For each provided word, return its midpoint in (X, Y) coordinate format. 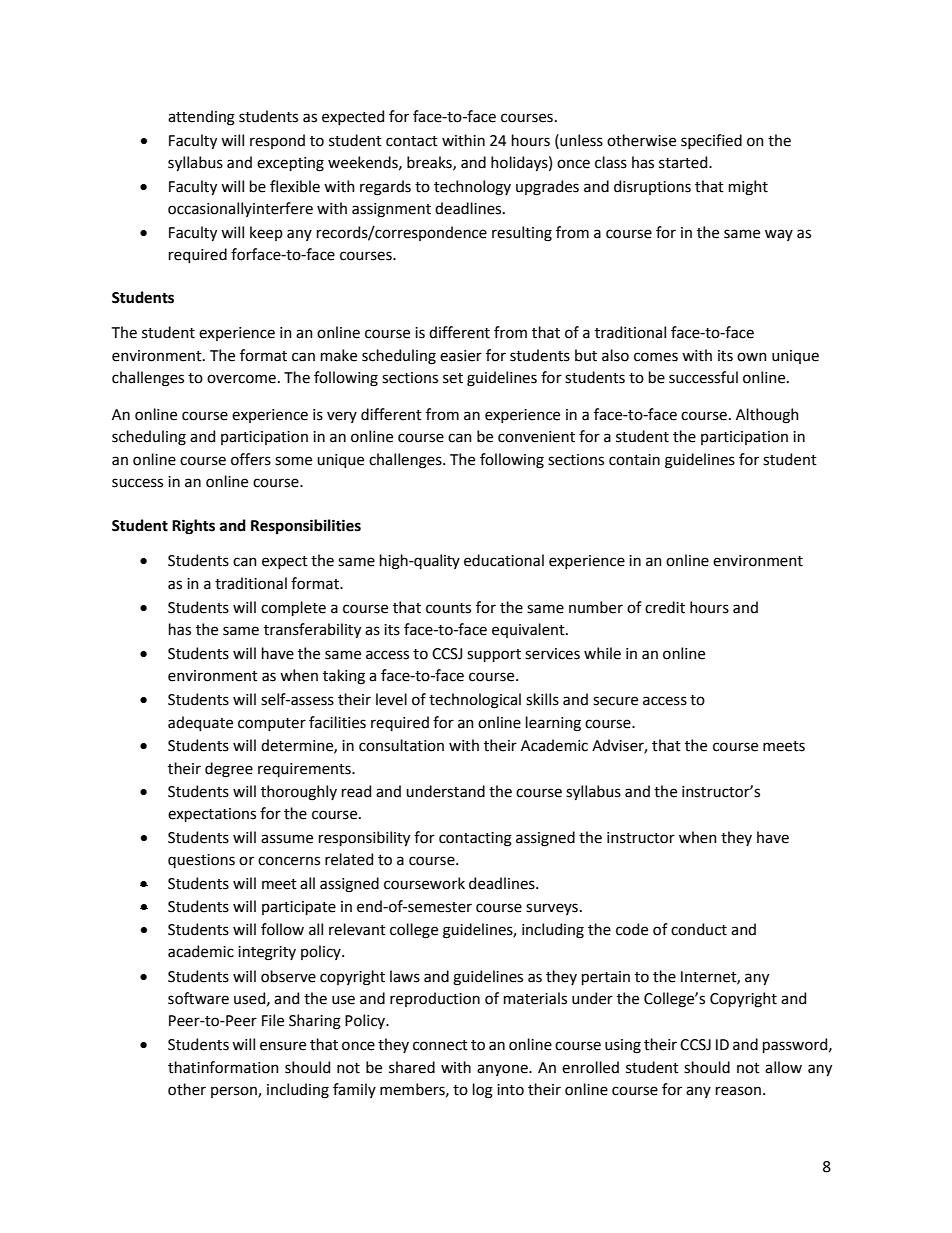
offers (251, 459)
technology (472, 188)
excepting (290, 164)
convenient (536, 437)
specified (711, 141)
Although (767, 416)
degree (229, 770)
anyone (503, 1070)
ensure (283, 1046)
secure (615, 701)
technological (475, 701)
